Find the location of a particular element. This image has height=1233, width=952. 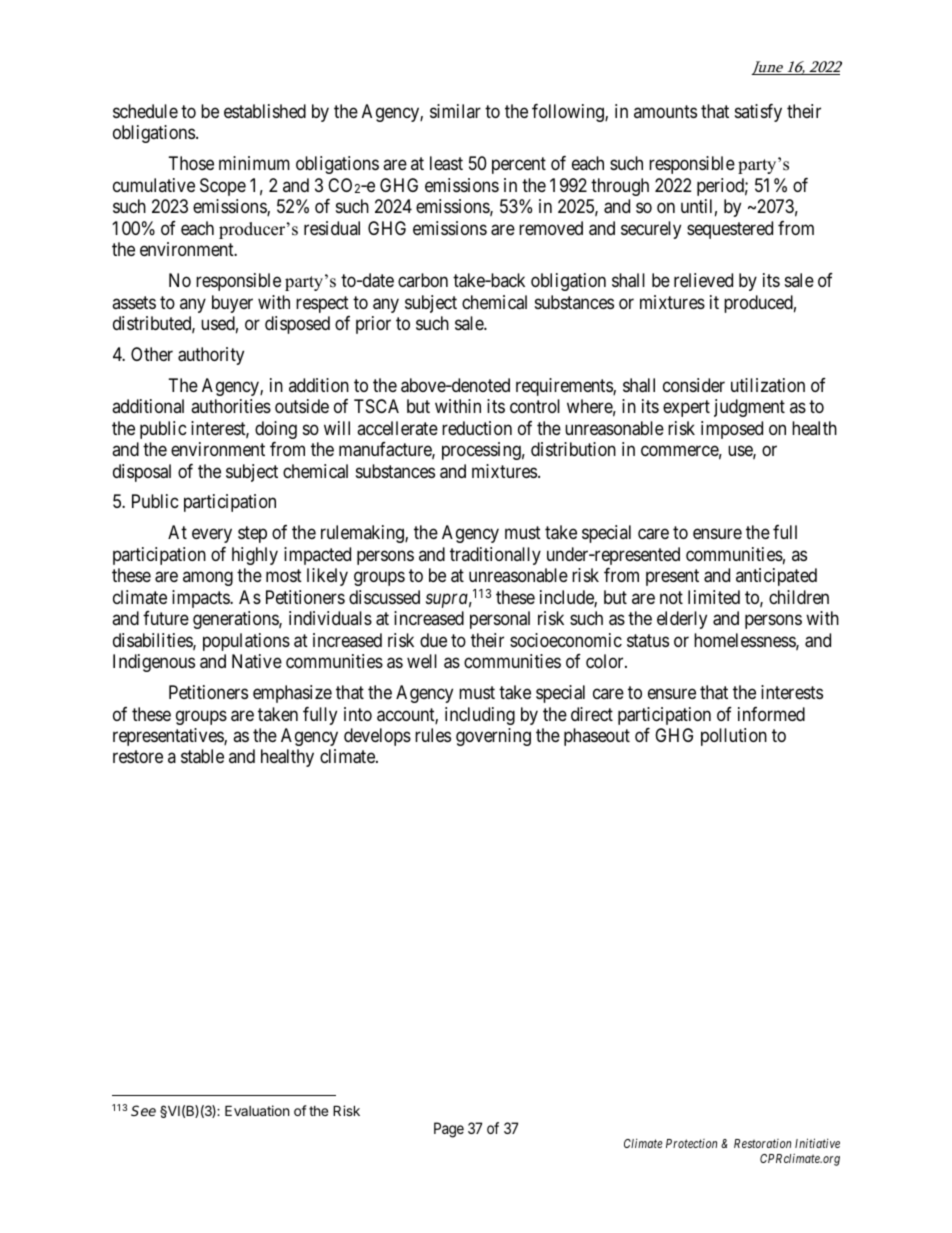

pollution is located at coordinates (734, 737).
